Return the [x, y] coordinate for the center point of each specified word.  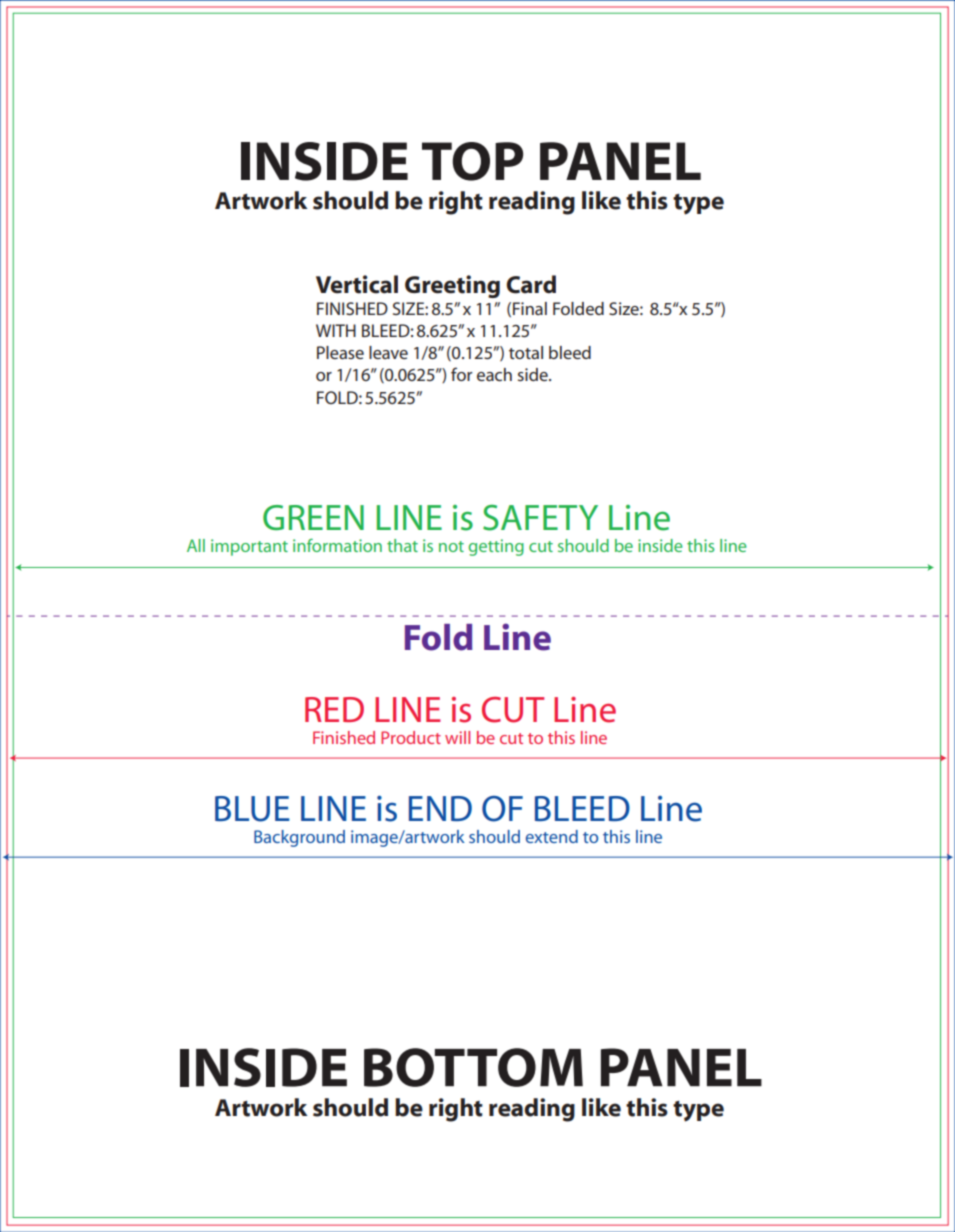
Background [299, 838]
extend [552, 836]
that [402, 545]
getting [496, 547]
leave [388, 352]
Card [531, 284]
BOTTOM [473, 1067]
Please [340, 352]
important [249, 547]
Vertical [357, 284]
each [494, 374]
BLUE [252, 809]
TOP [472, 161]
